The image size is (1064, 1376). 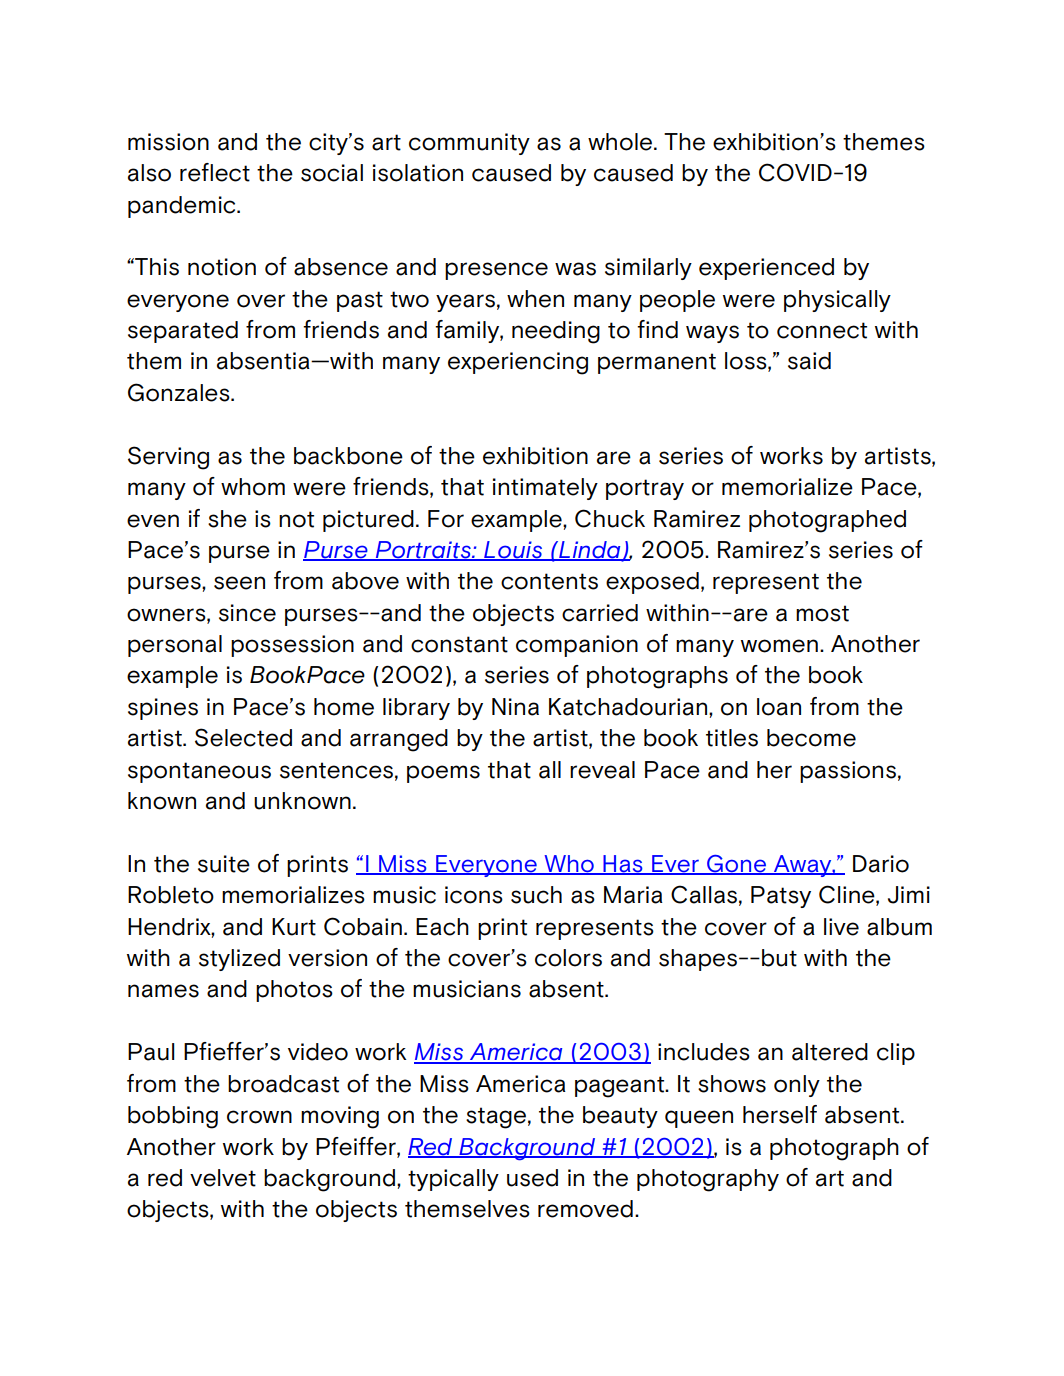 I want to click on possession, so click(x=292, y=646).
